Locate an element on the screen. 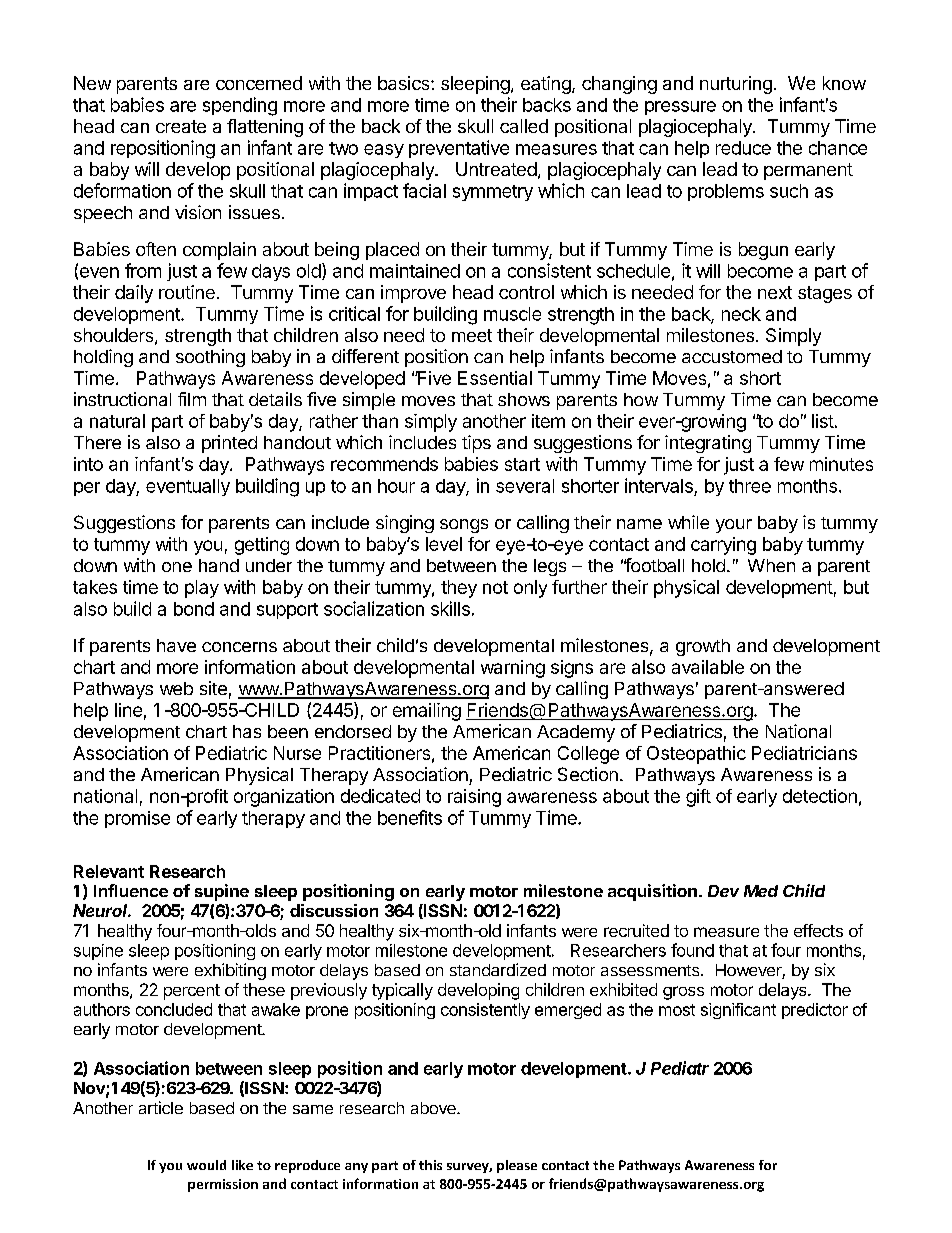 This screenshot has width=952, height=1233. would is located at coordinates (206, 1165).
